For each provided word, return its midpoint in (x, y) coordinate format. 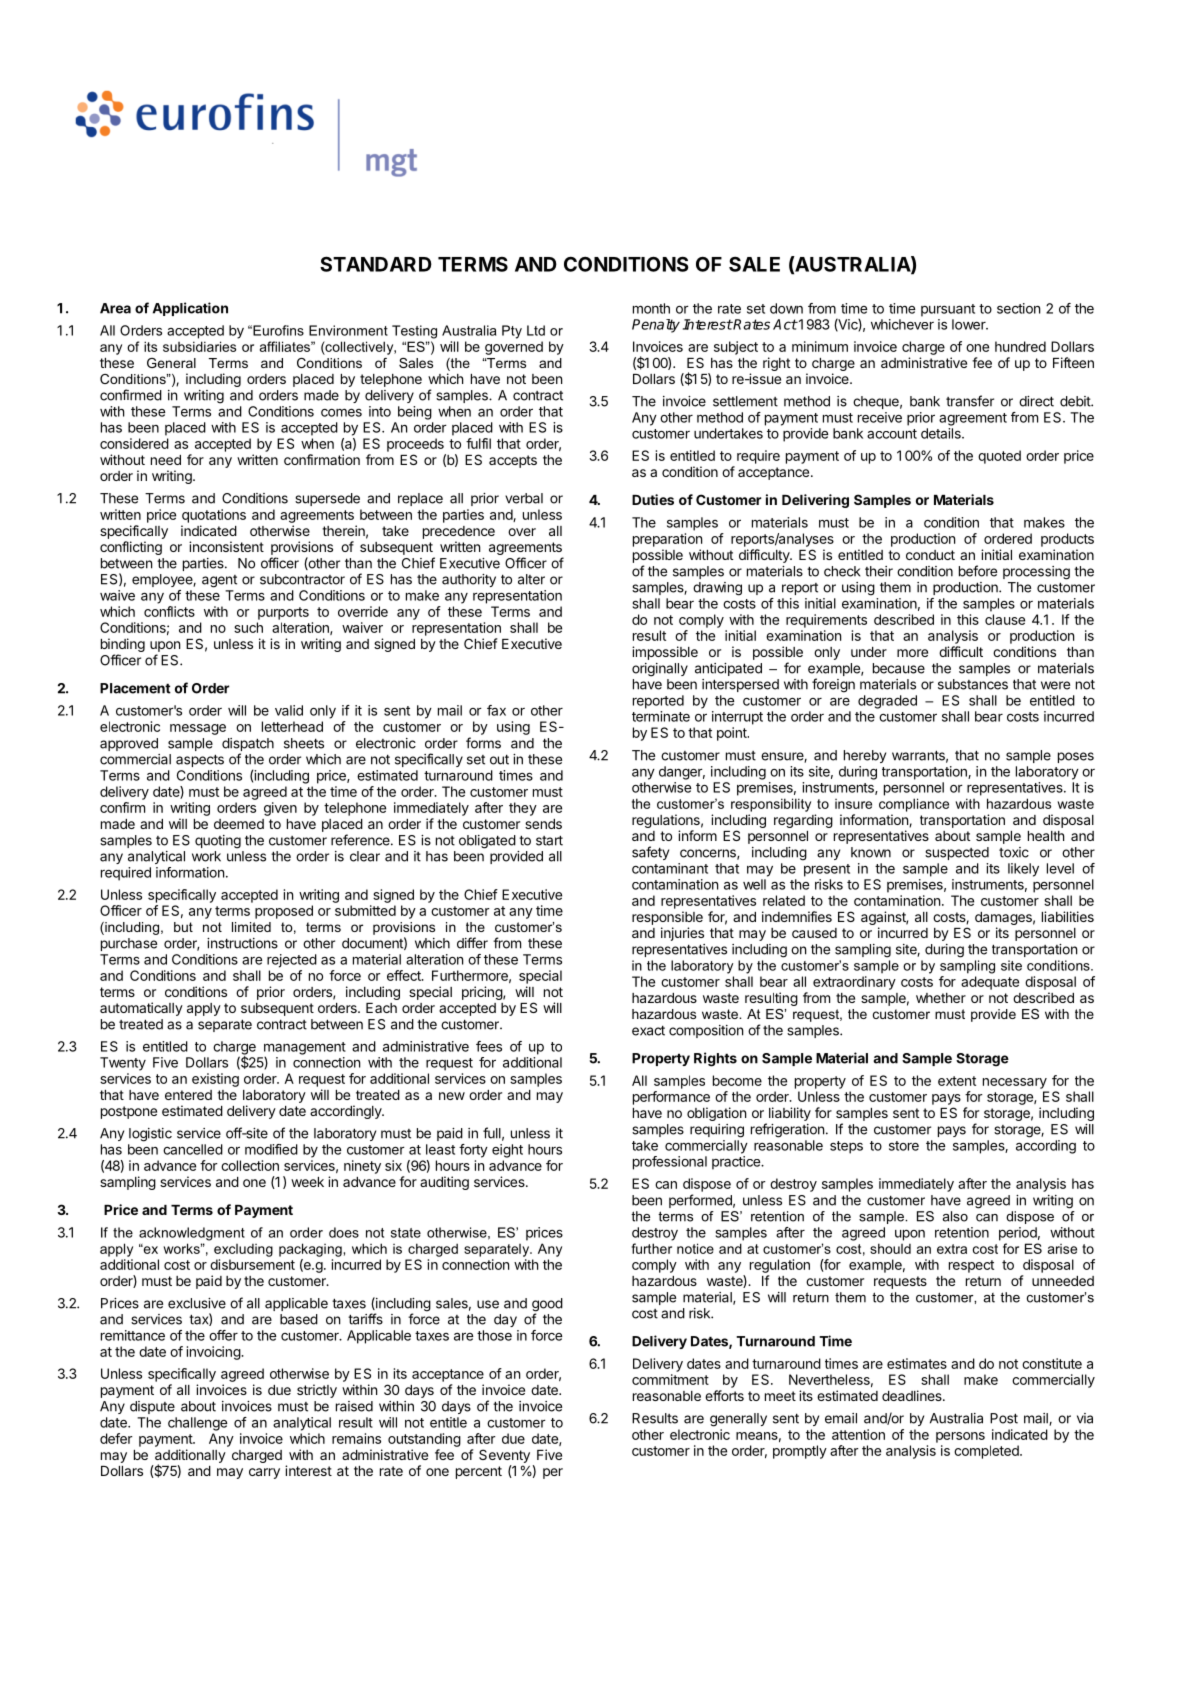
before (978, 571)
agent (219, 581)
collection (250, 1165)
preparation (667, 540)
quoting (218, 842)
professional (670, 1163)
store (904, 1146)
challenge (197, 1424)
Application (190, 309)
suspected (957, 853)
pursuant (948, 310)
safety (650, 853)
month (651, 308)
